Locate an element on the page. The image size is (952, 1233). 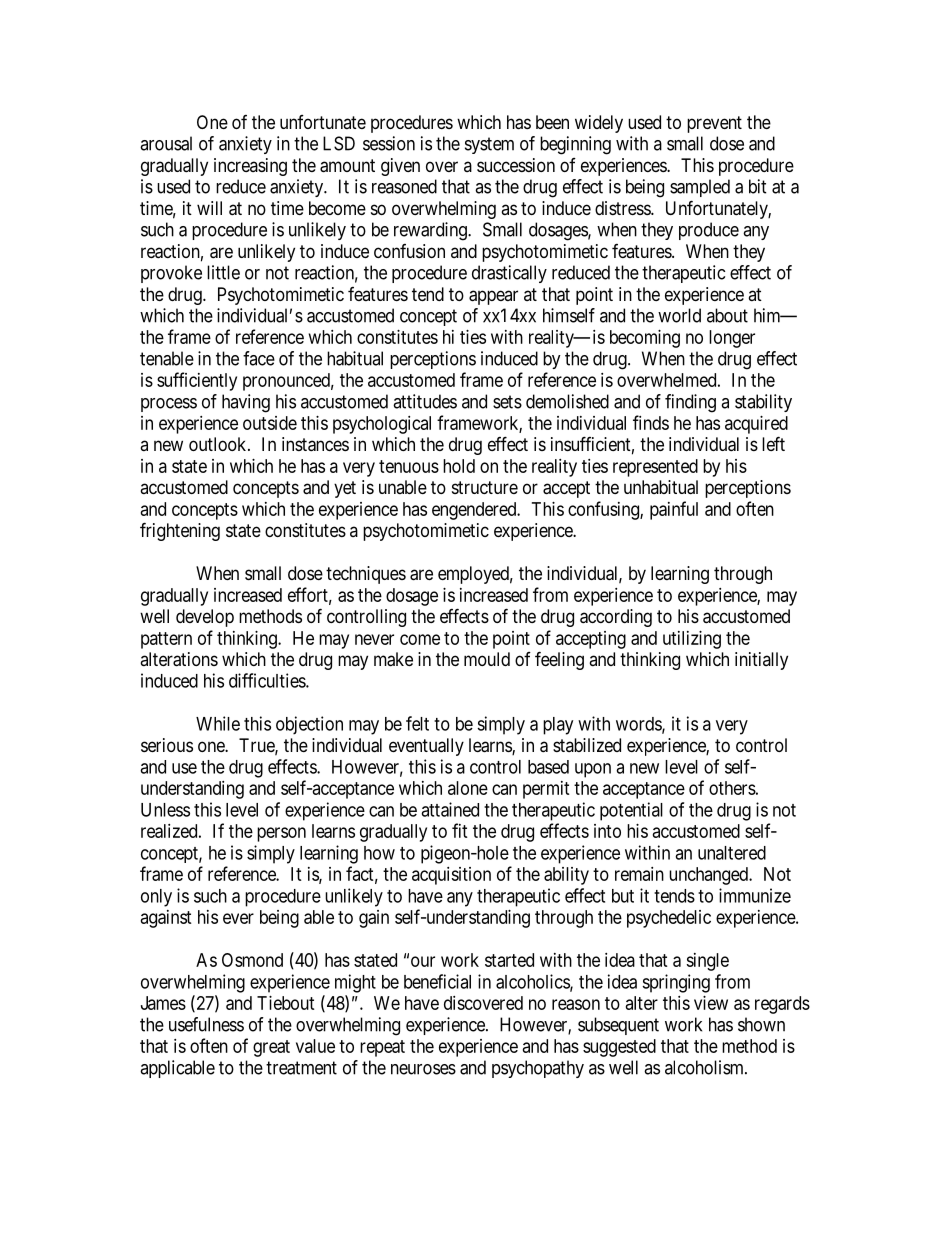
While is located at coordinates (218, 723).
